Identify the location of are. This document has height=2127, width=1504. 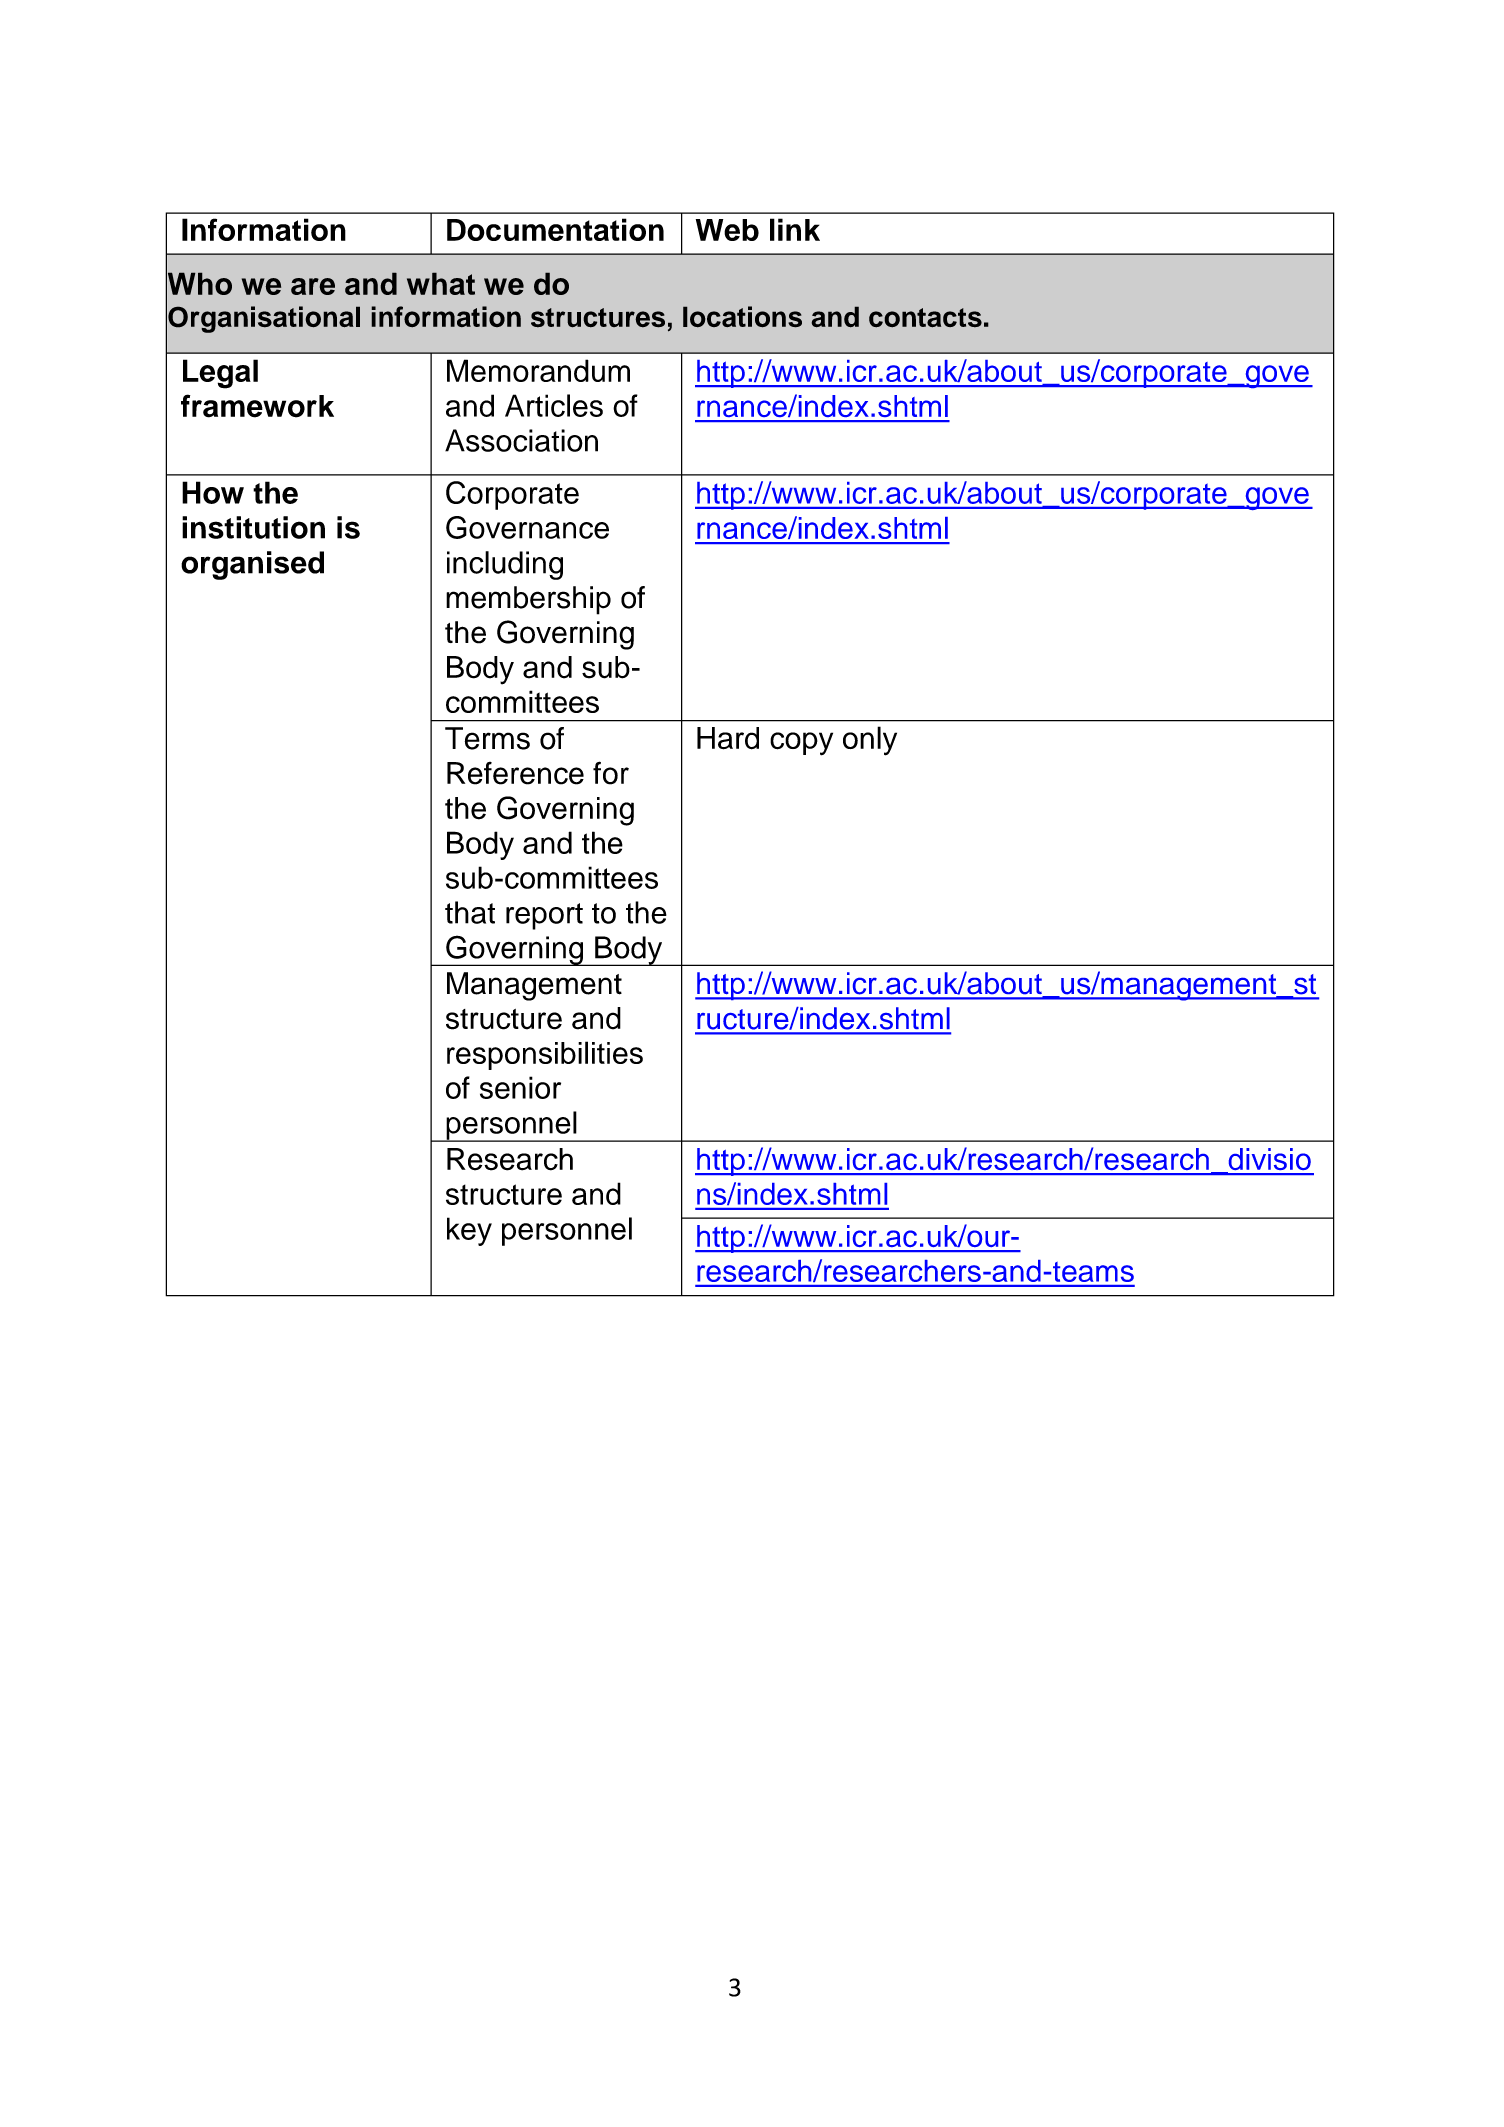
(313, 286).
